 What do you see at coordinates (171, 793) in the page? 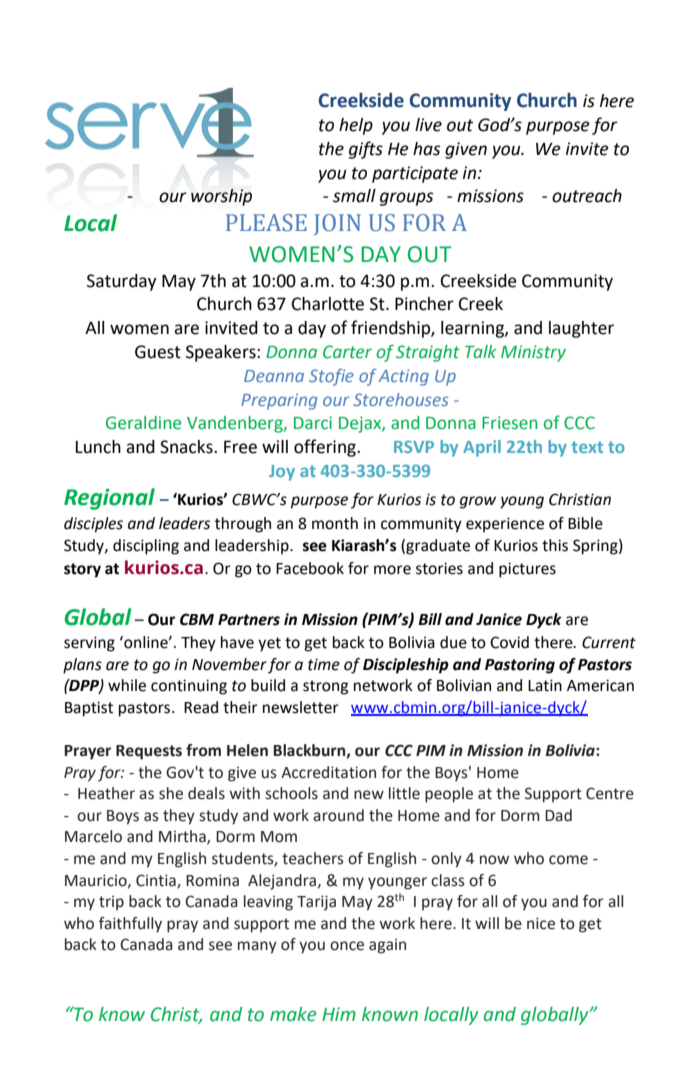
I see `she` at bounding box center [171, 793].
